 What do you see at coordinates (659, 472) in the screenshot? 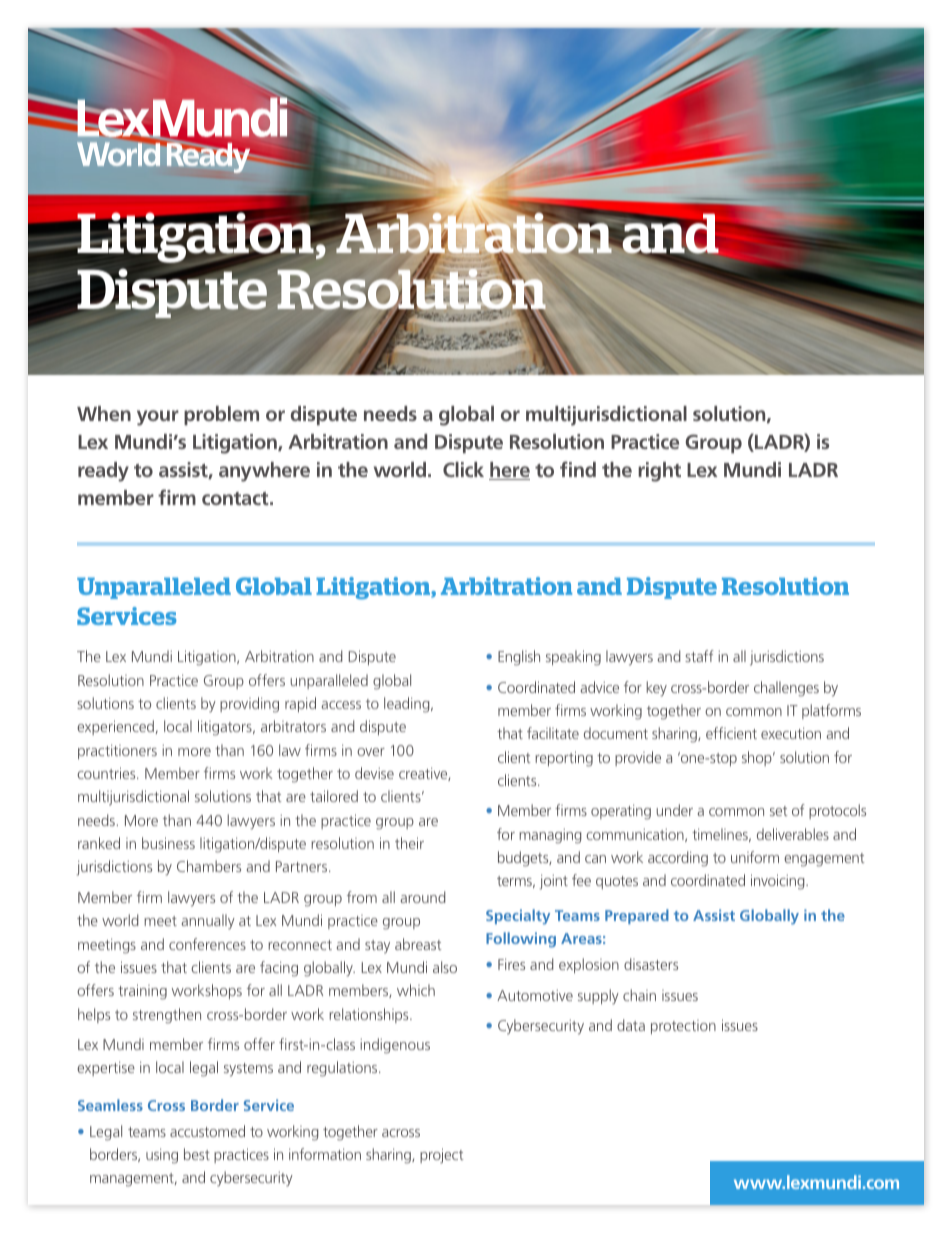
I see `right` at bounding box center [659, 472].
